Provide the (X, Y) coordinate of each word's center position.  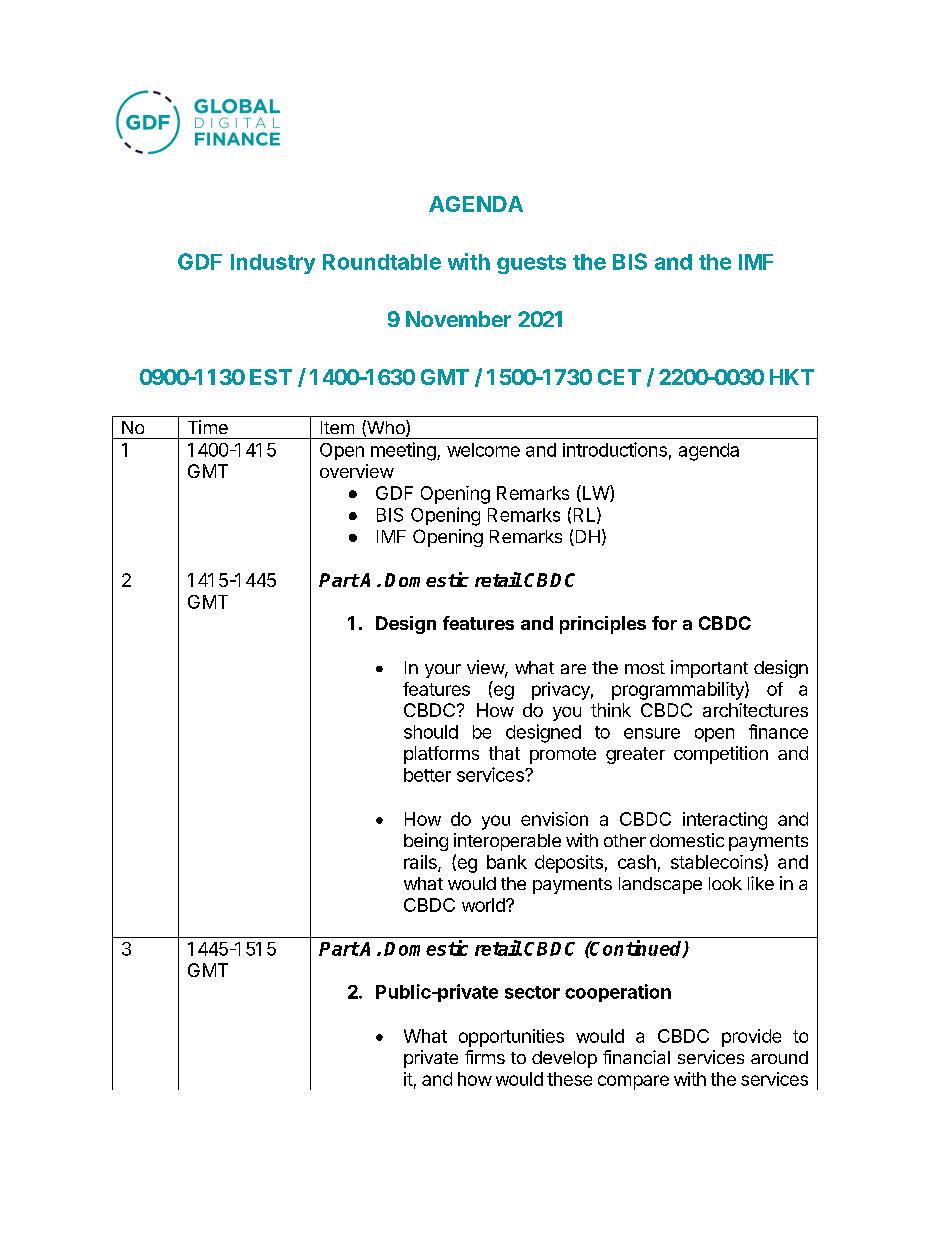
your (443, 671)
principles (603, 625)
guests (531, 264)
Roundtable (382, 262)
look (725, 883)
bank (507, 862)
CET (619, 377)
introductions (615, 449)
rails (421, 863)
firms (485, 1057)
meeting (404, 451)
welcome (483, 450)
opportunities (511, 1038)
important (709, 669)
